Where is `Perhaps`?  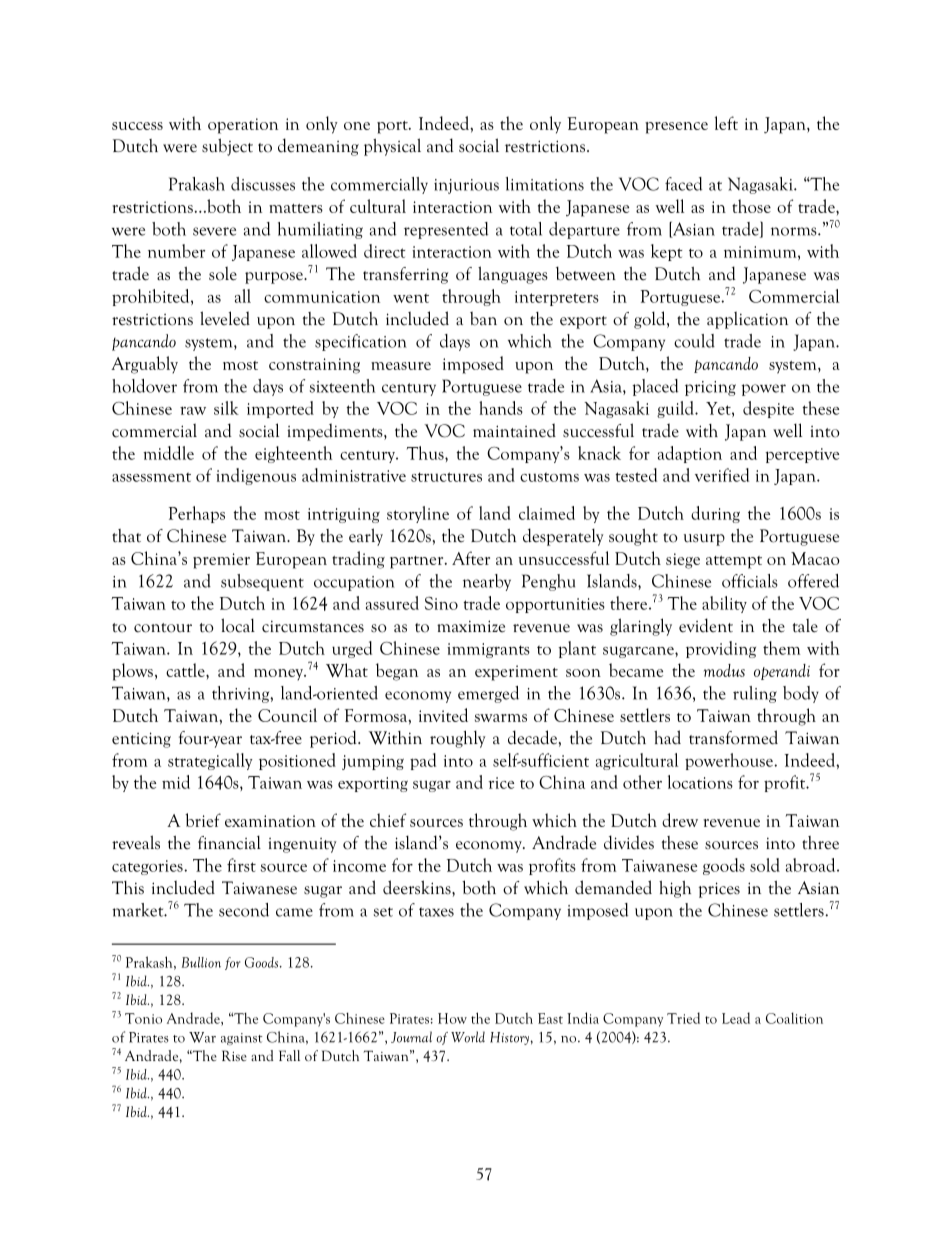
Perhaps is located at coordinates (197, 514).
